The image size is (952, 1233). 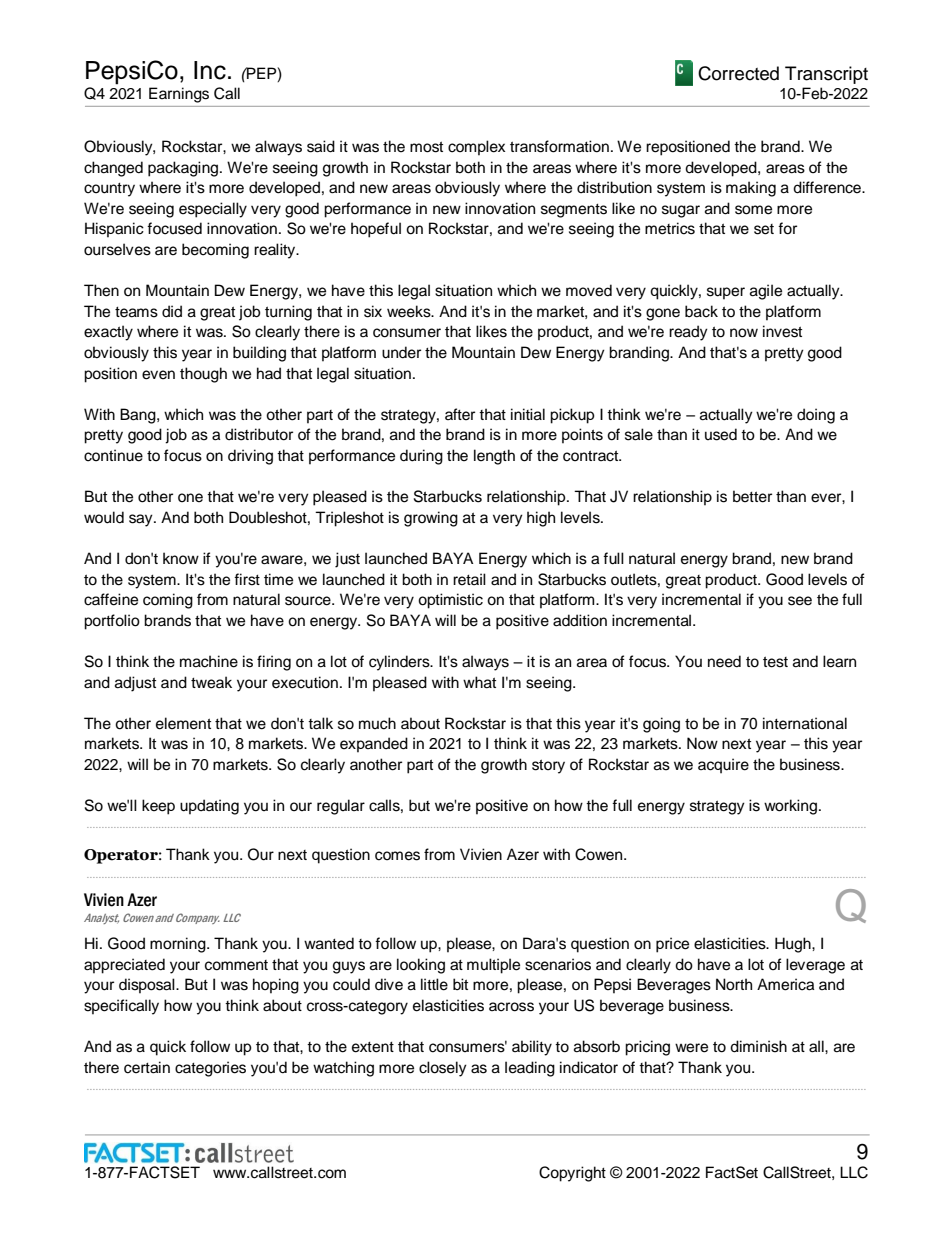 I want to click on working, so click(x=790, y=807).
